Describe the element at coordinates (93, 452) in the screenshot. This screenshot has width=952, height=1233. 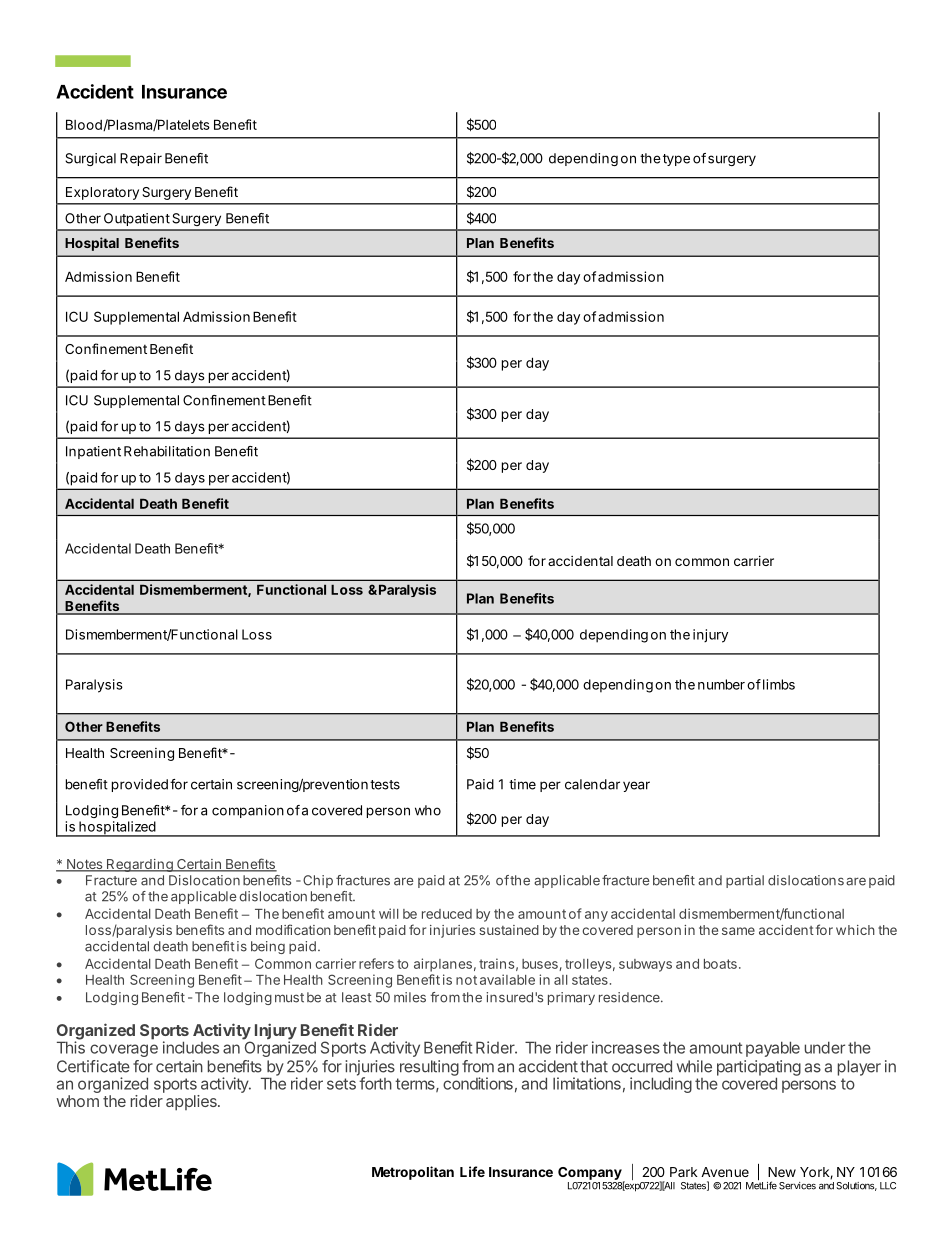
I see `Inpatient` at that location.
